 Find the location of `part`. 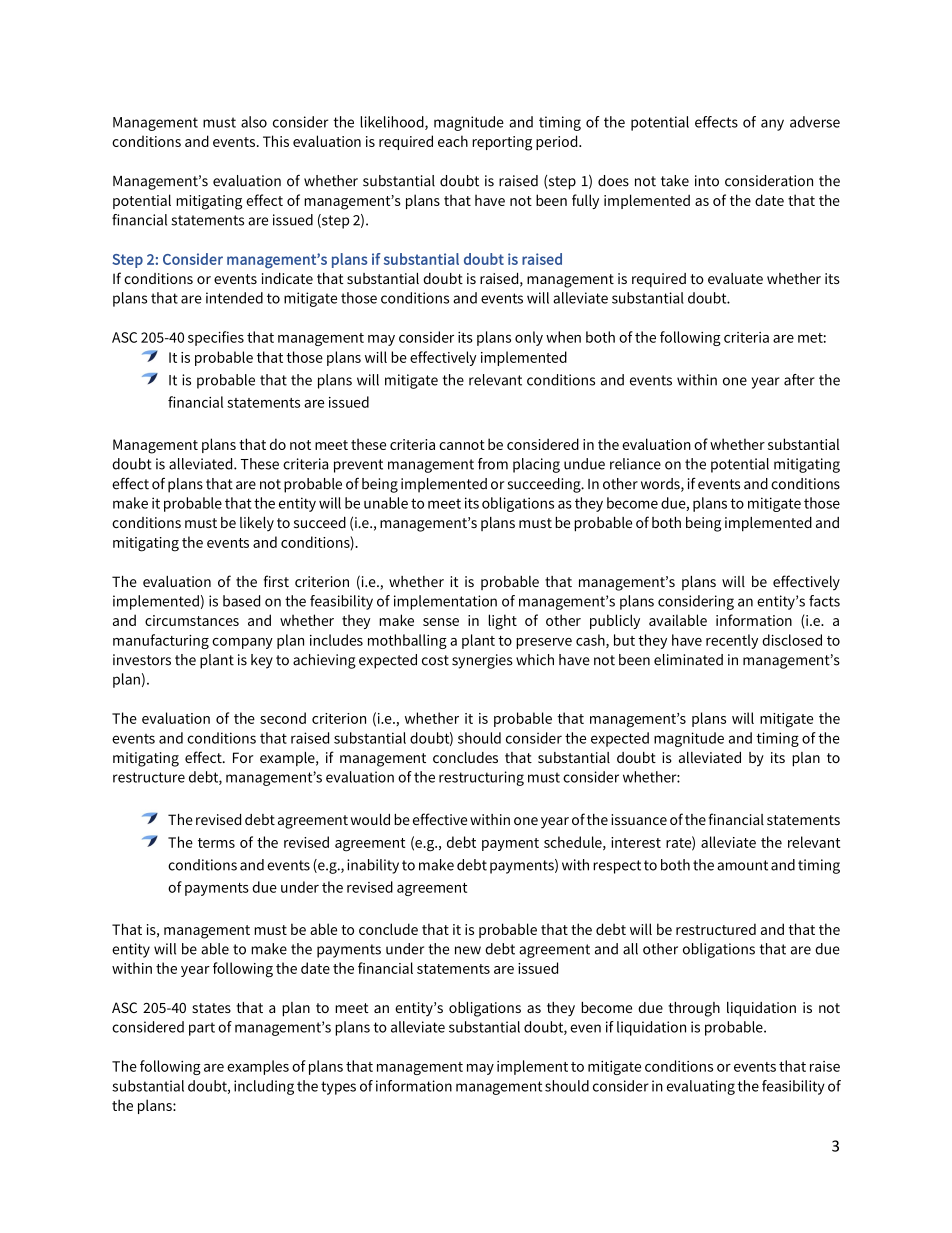

part is located at coordinates (202, 1029).
